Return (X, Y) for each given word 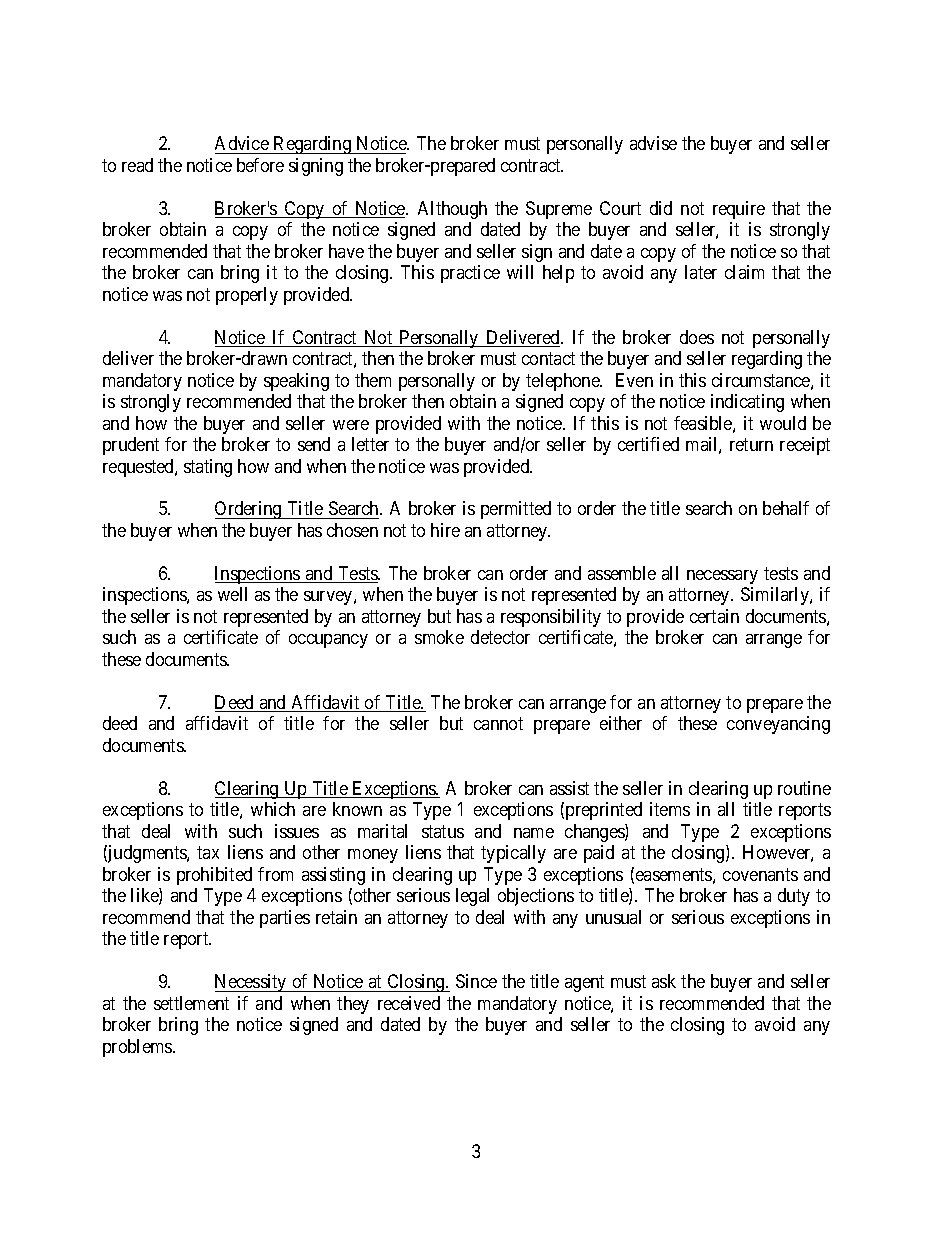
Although (452, 210)
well (232, 594)
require (739, 210)
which (273, 809)
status (443, 831)
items (670, 809)
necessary (722, 577)
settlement (191, 1003)
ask (664, 981)
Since (476, 981)
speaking (296, 382)
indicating (747, 403)
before (260, 165)
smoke (439, 637)
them (373, 380)
